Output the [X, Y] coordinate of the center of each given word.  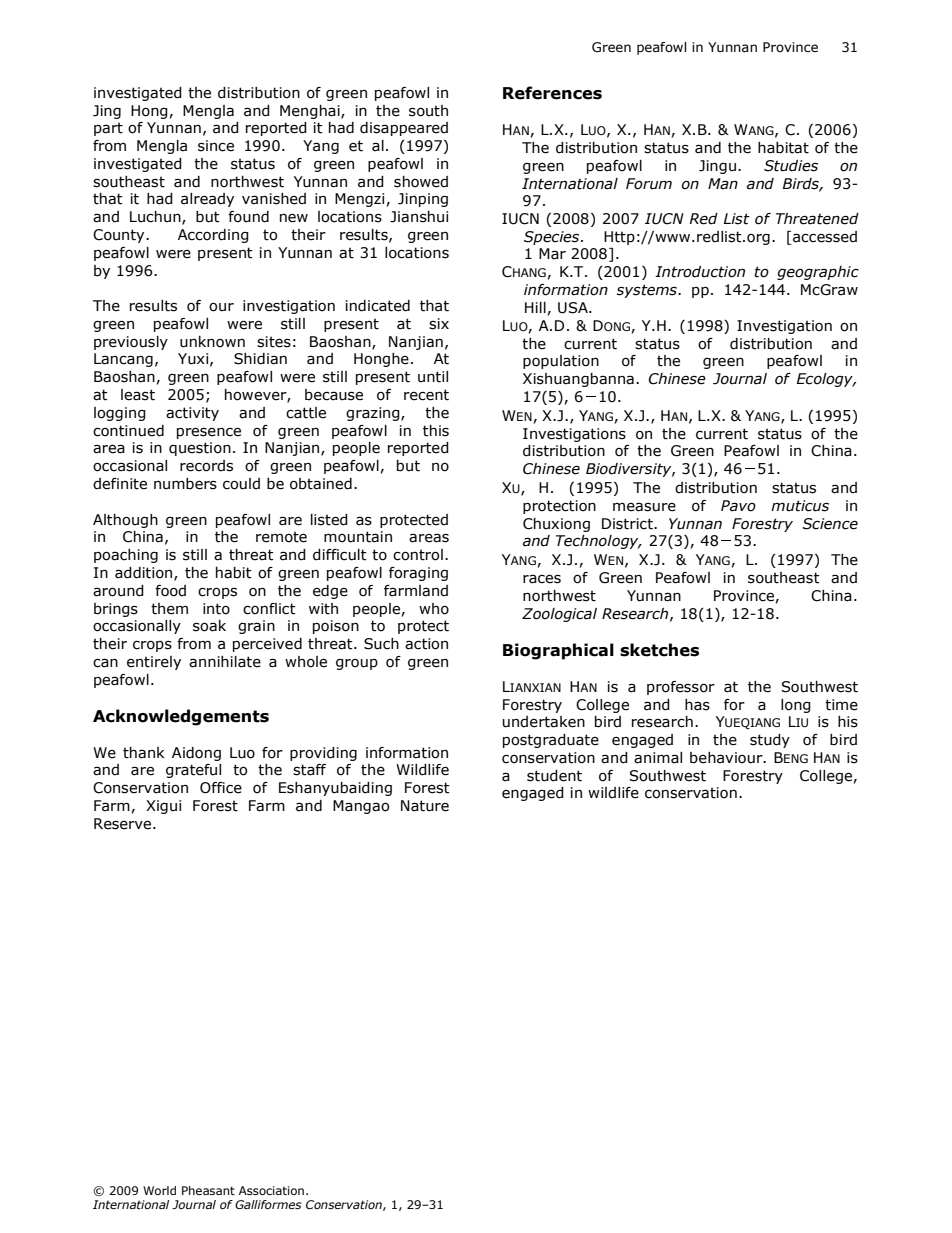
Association [271, 1190]
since [216, 146]
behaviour [727, 758]
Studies [791, 166]
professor [681, 688]
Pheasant [208, 1190]
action [426, 644]
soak [209, 626]
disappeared [404, 129]
